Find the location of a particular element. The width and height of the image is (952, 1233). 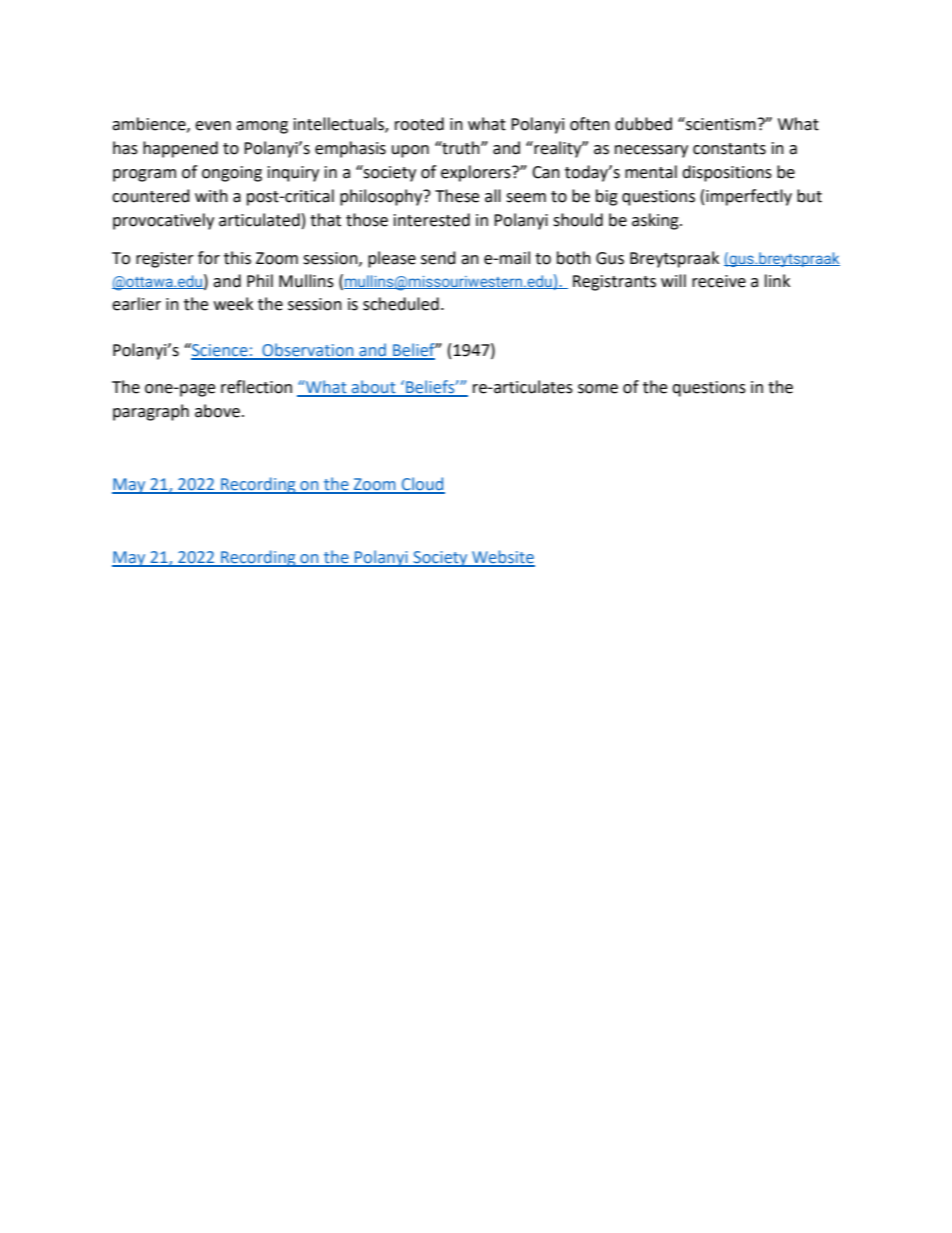

interested is located at coordinates (432, 220).
